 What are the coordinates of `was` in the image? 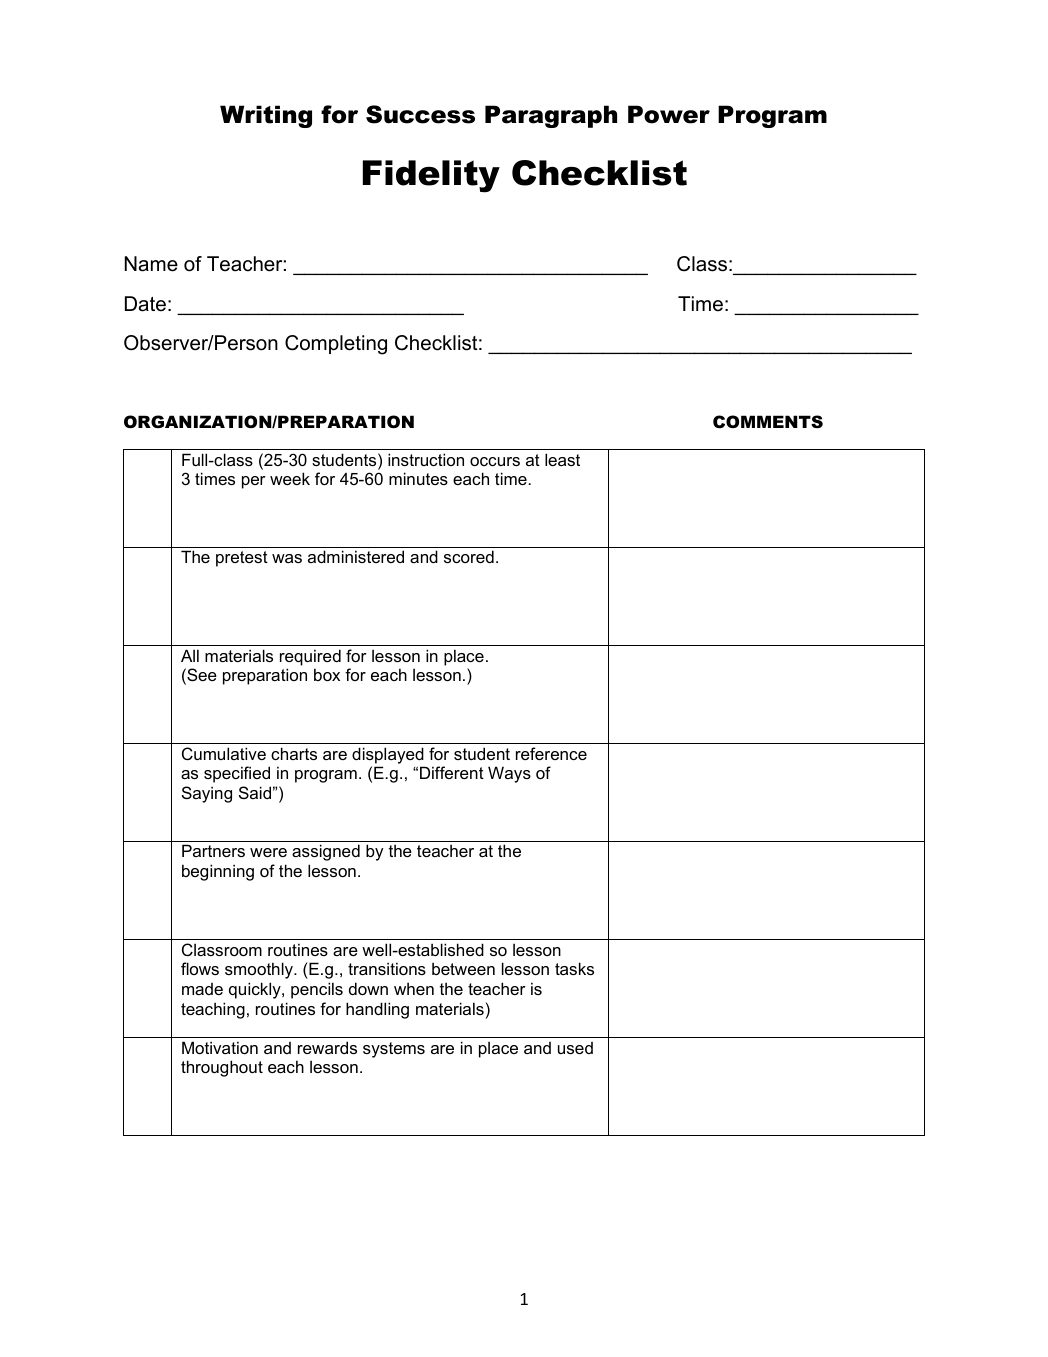 It's located at (287, 558).
